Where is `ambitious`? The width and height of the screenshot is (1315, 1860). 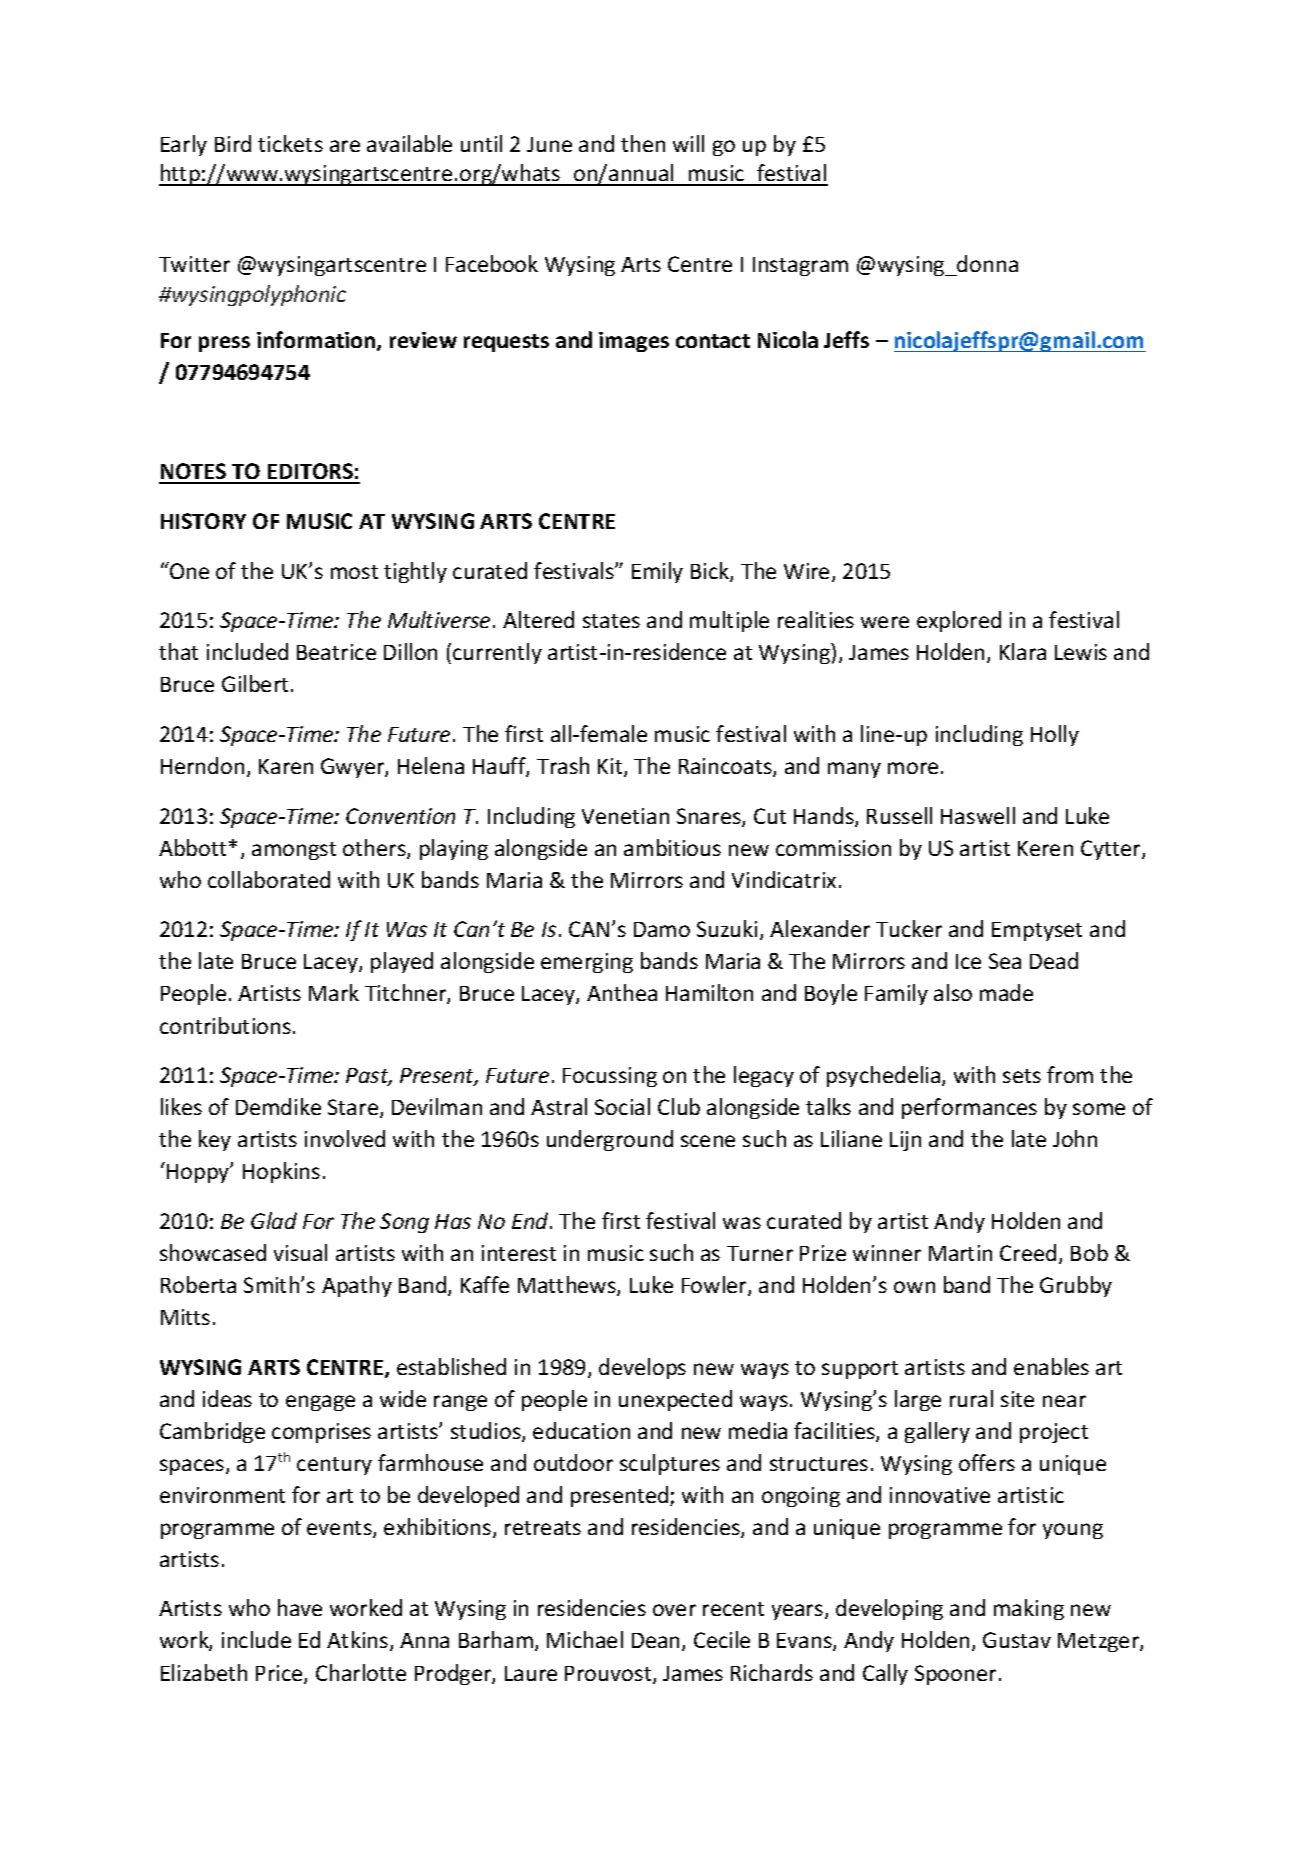
ambitious is located at coordinates (672, 847).
